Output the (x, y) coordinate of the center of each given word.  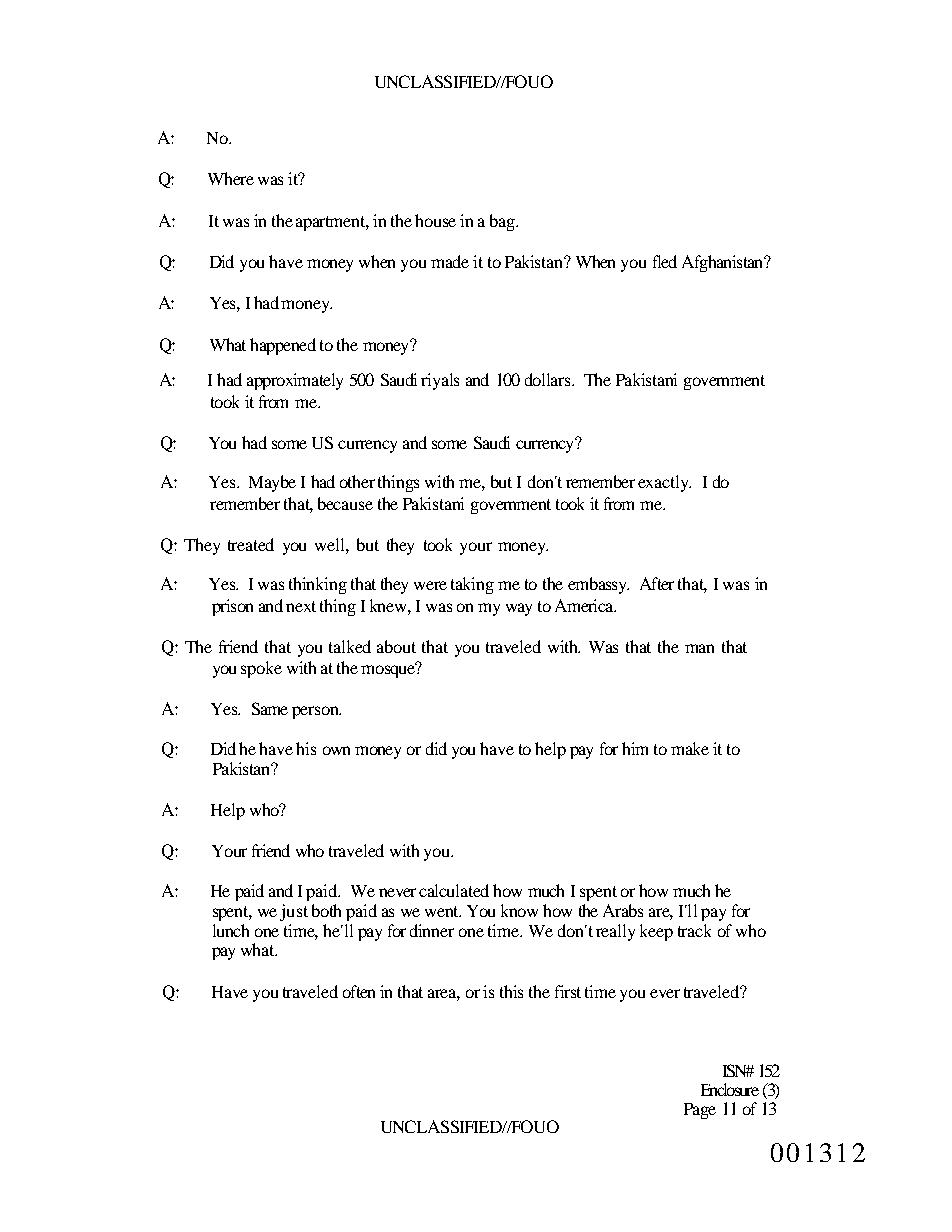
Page (700, 1111)
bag (503, 222)
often (359, 991)
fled (665, 261)
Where (231, 178)
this (511, 991)
